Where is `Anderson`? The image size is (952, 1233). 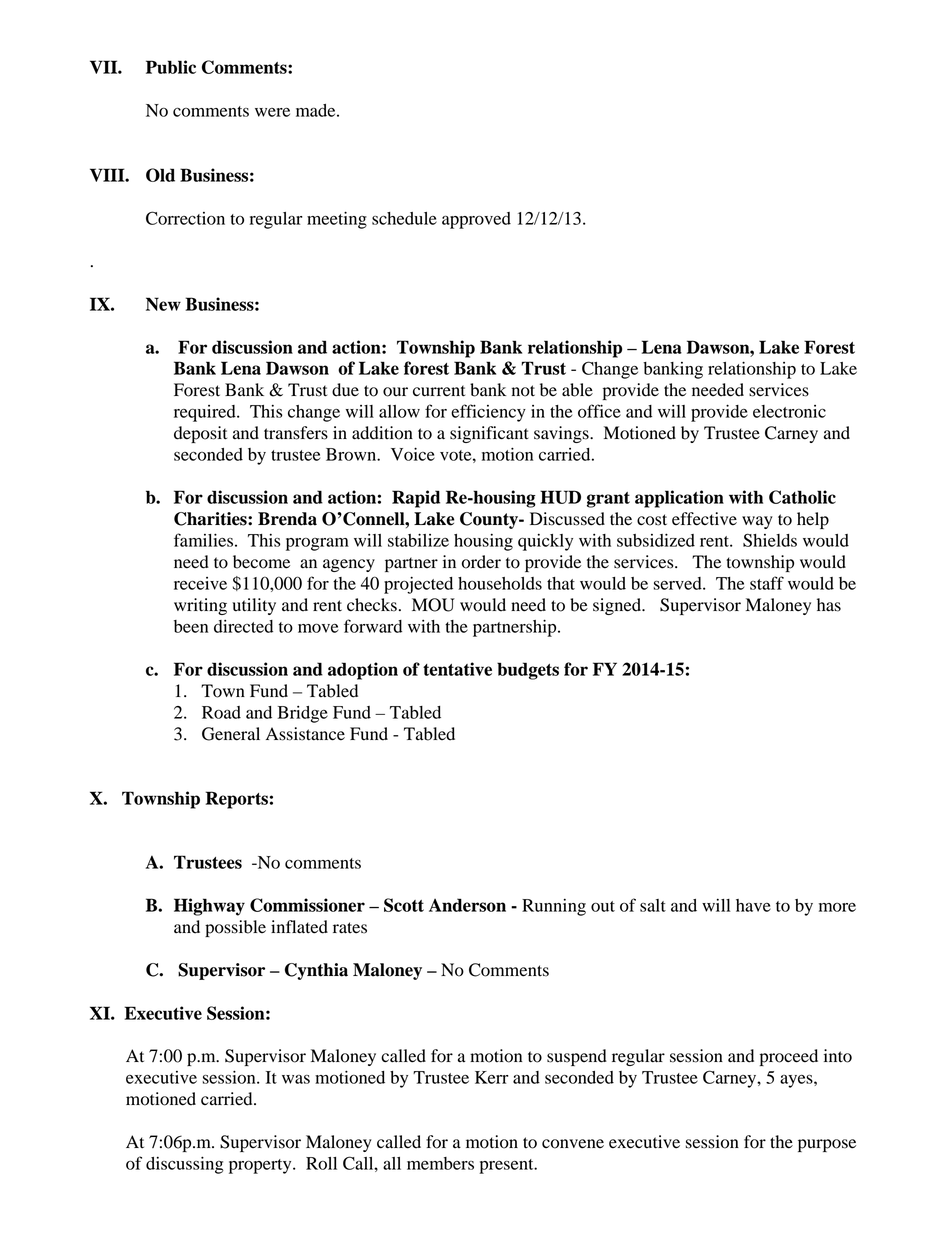 Anderson is located at coordinates (467, 905).
